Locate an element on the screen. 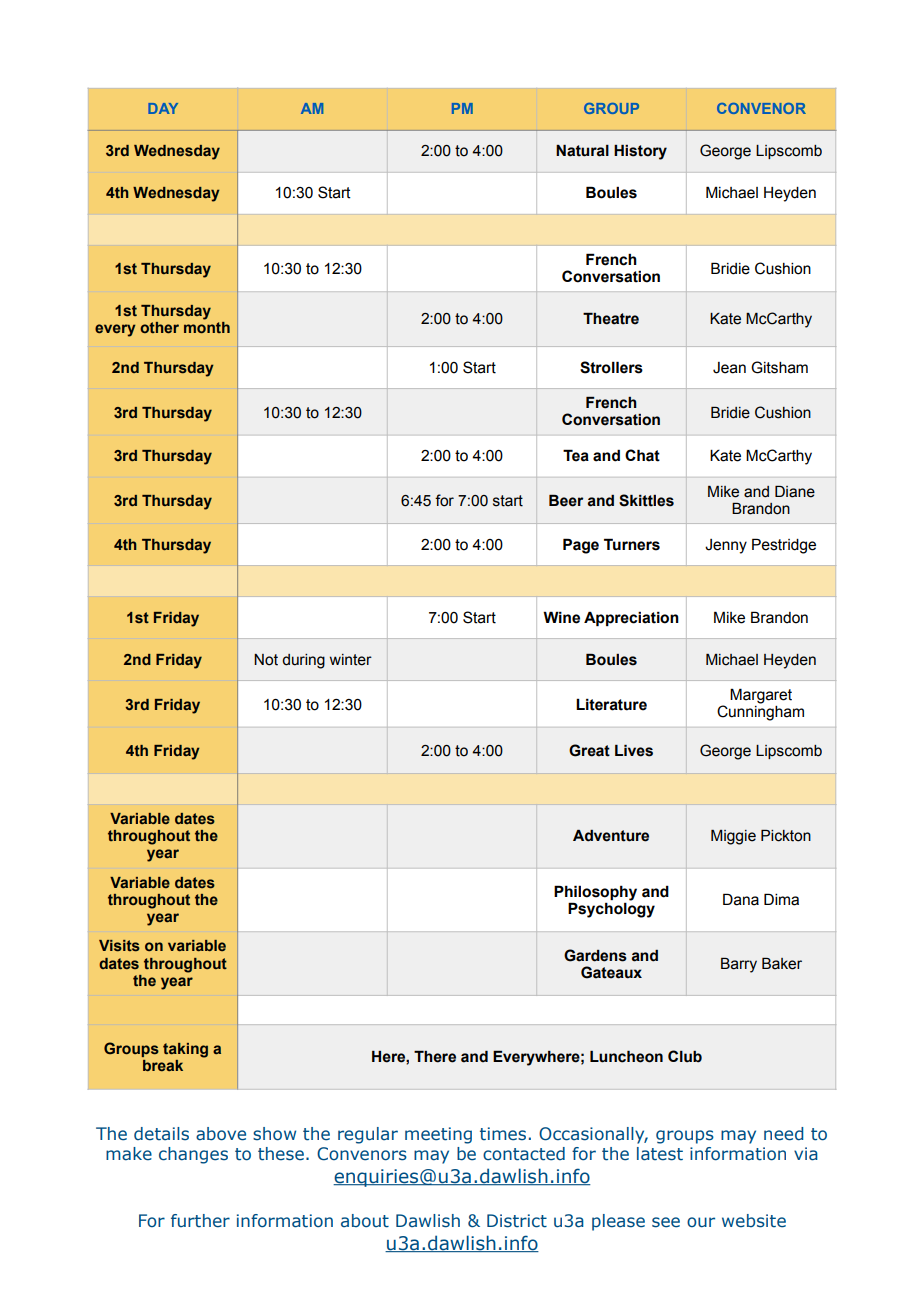 Image resolution: width=924 pixels, height=1308 pixels. further is located at coordinates (200, 1221).
